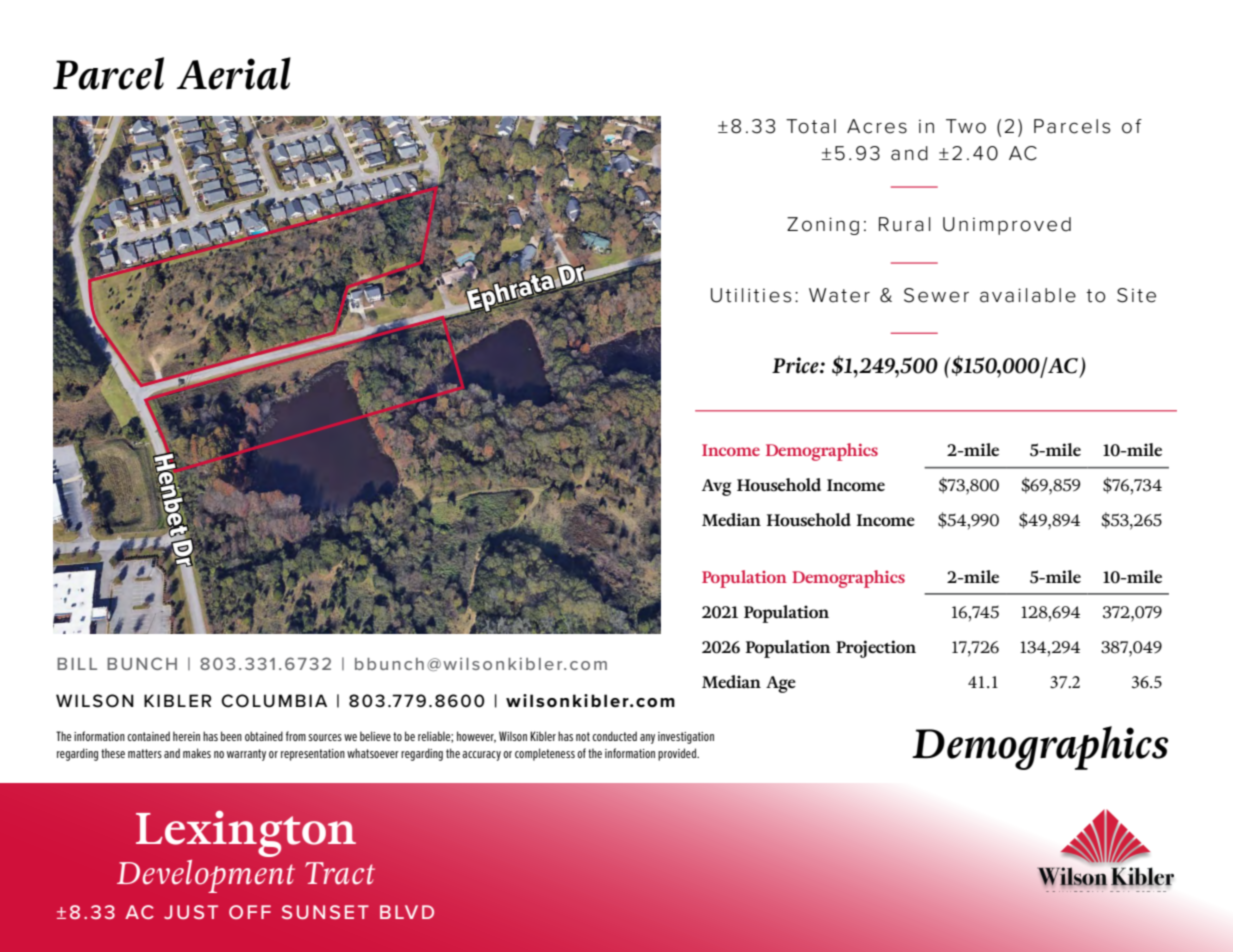 The width and height of the page is (1233, 952). Describe the element at coordinates (545, 754) in the page. I see `completeness` at that location.
